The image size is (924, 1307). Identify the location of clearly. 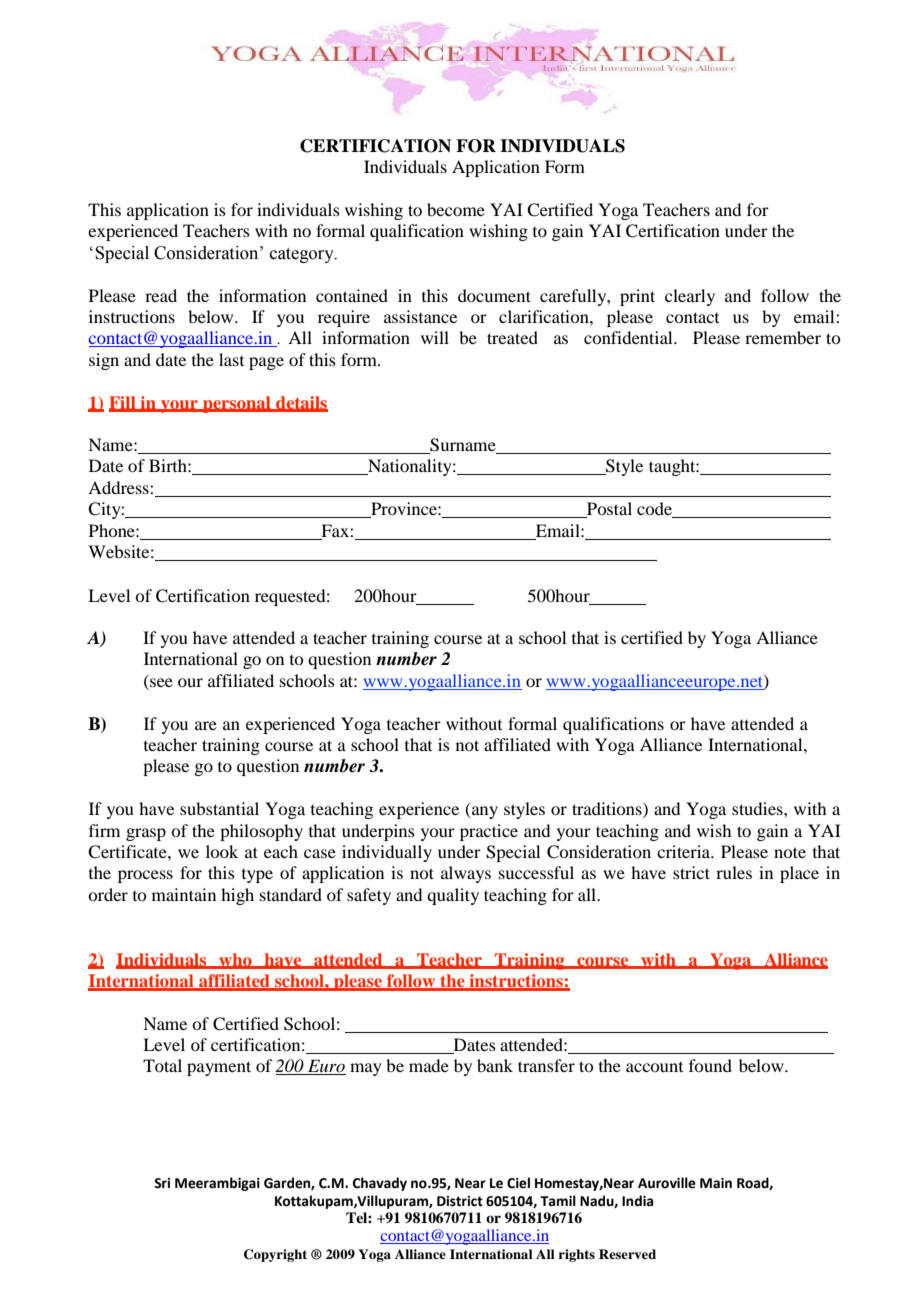
(690, 297).
